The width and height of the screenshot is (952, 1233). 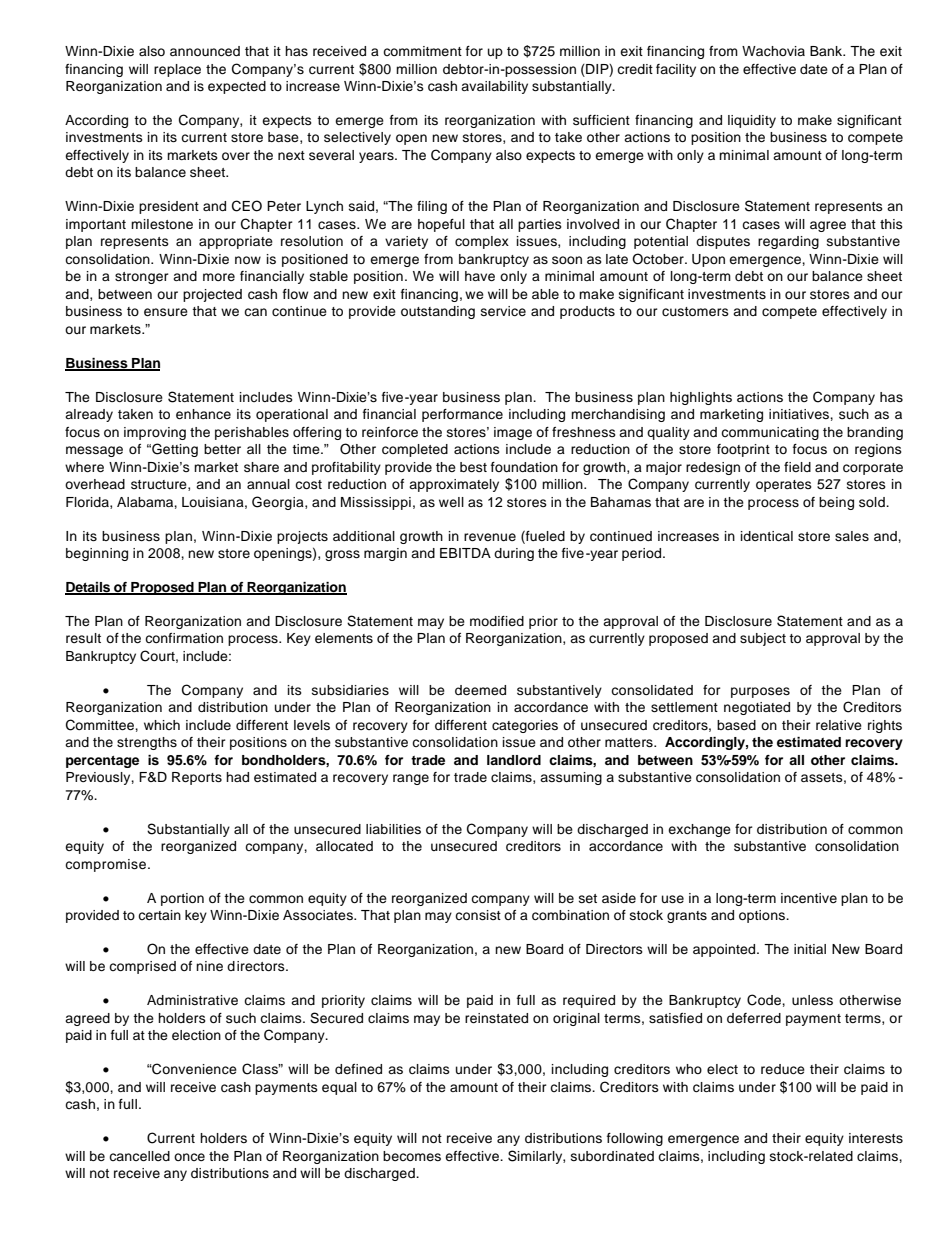 I want to click on service, so click(x=503, y=311).
